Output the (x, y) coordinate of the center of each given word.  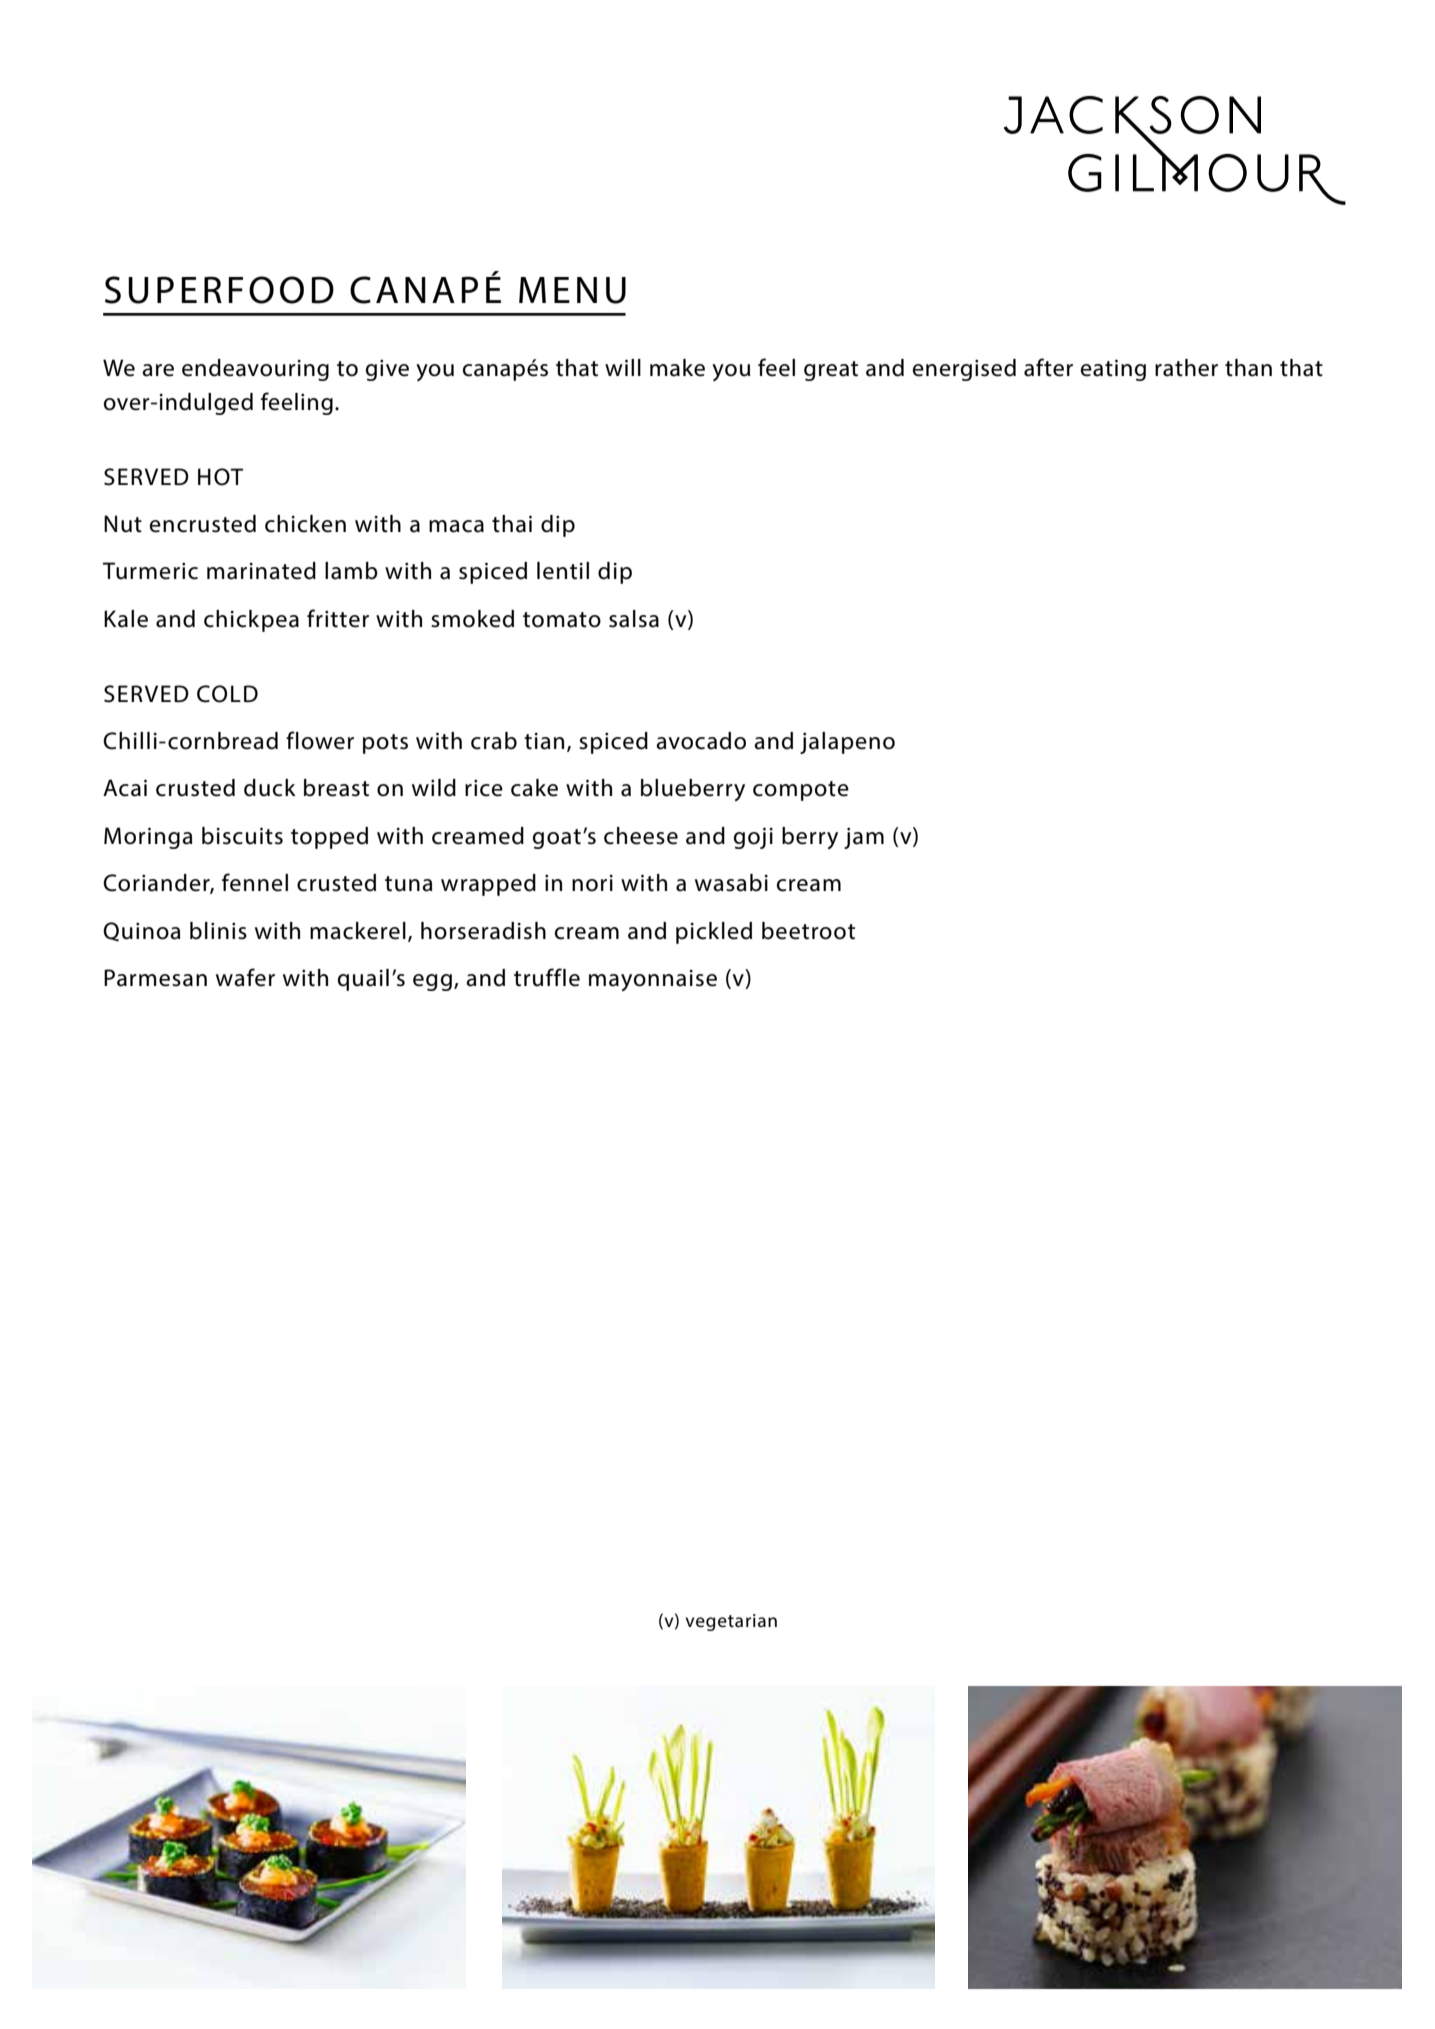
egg (432, 982)
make (677, 368)
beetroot (808, 931)
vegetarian (731, 1622)
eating (1113, 370)
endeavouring (255, 370)
